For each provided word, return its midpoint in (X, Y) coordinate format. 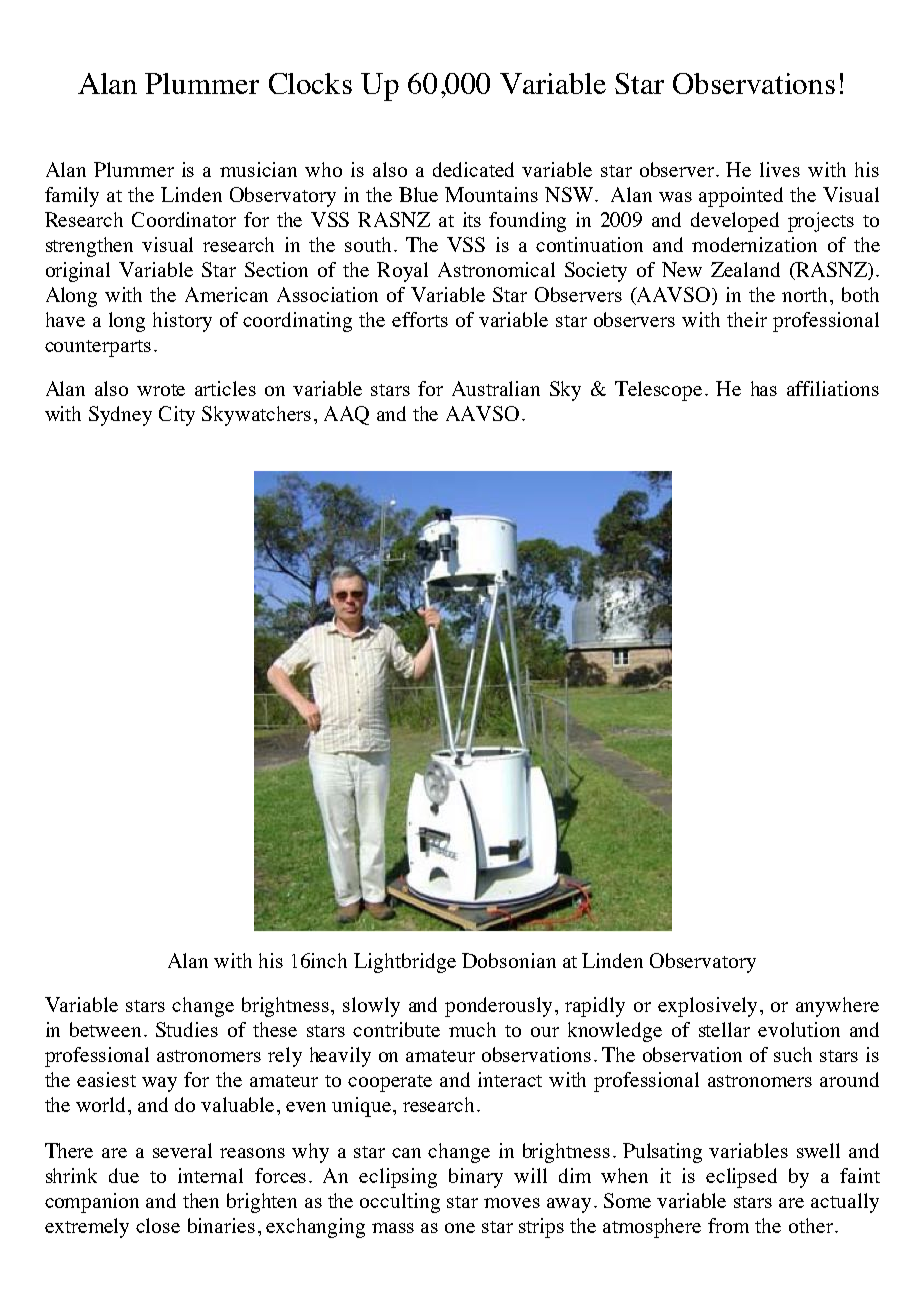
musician (258, 169)
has (764, 388)
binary (476, 1178)
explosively (707, 1007)
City (177, 416)
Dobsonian (509, 960)
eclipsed (741, 1178)
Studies (187, 1029)
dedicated (473, 169)
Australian (496, 388)
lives (780, 169)
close (158, 1225)
